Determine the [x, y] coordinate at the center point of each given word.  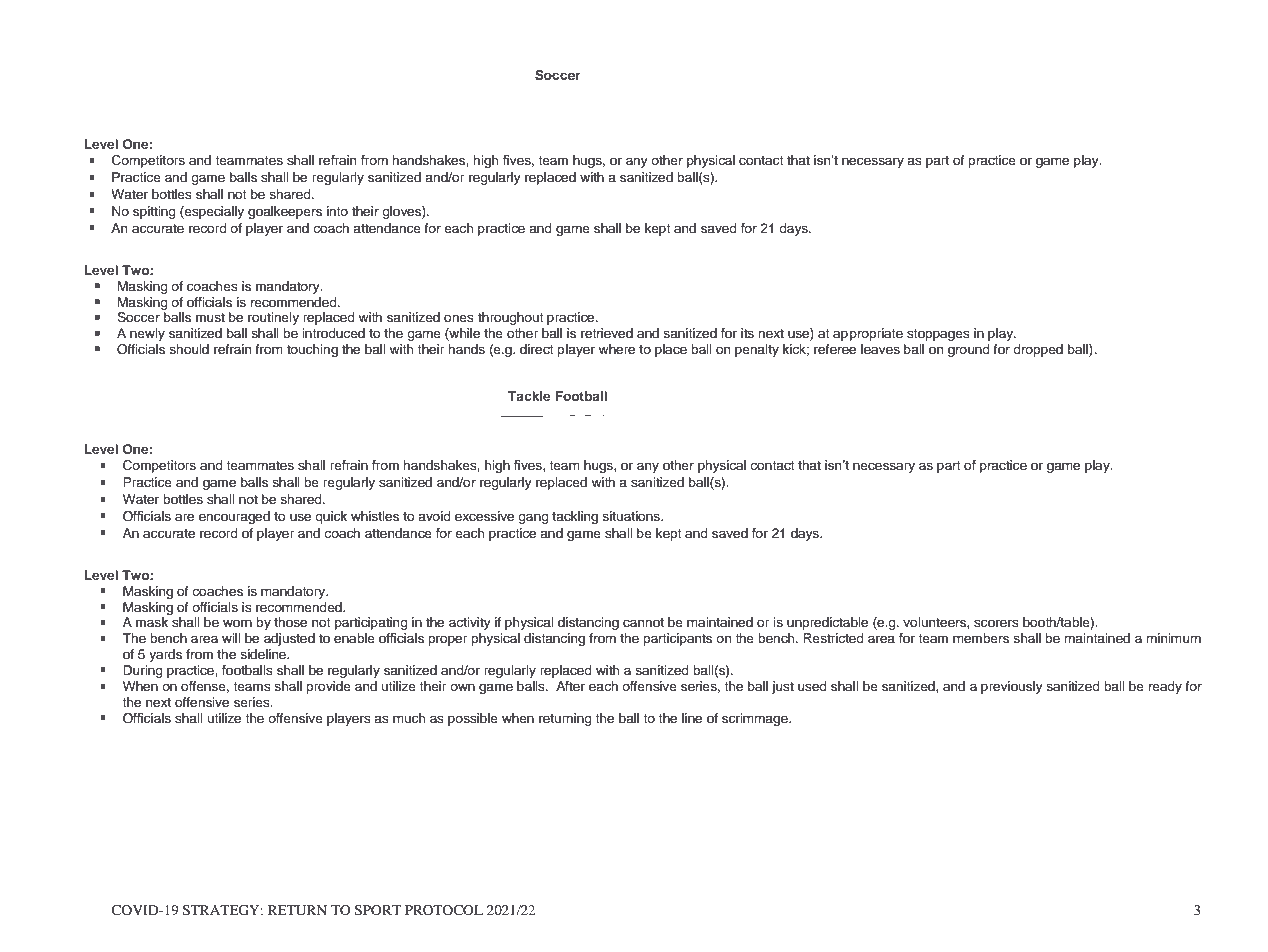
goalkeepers [285, 212]
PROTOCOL [444, 910]
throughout [511, 318]
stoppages [938, 335]
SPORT [378, 910]
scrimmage [756, 719]
